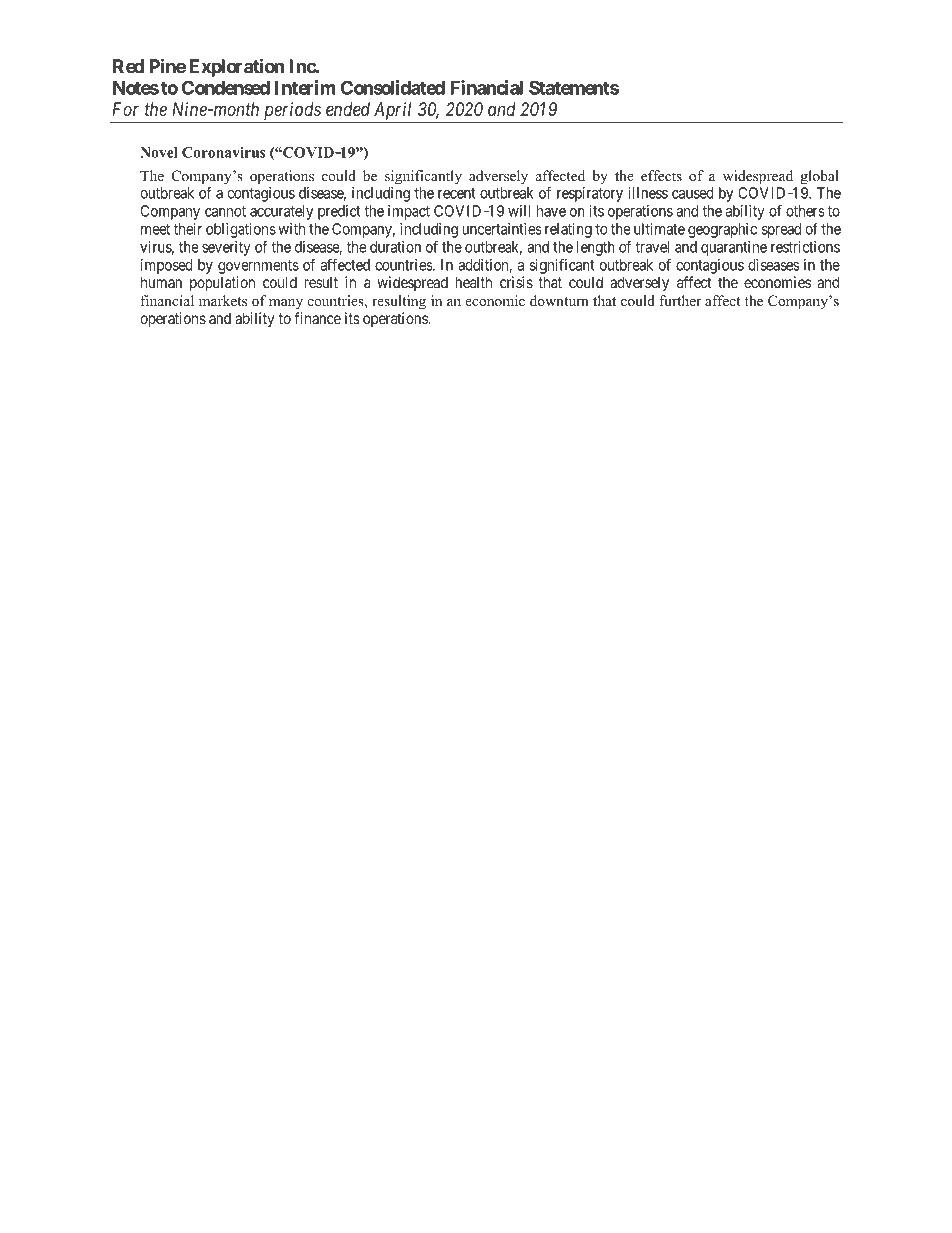 This screenshot has width=952, height=1233. What do you see at coordinates (495, 300) in the screenshot?
I see `economic` at bounding box center [495, 300].
